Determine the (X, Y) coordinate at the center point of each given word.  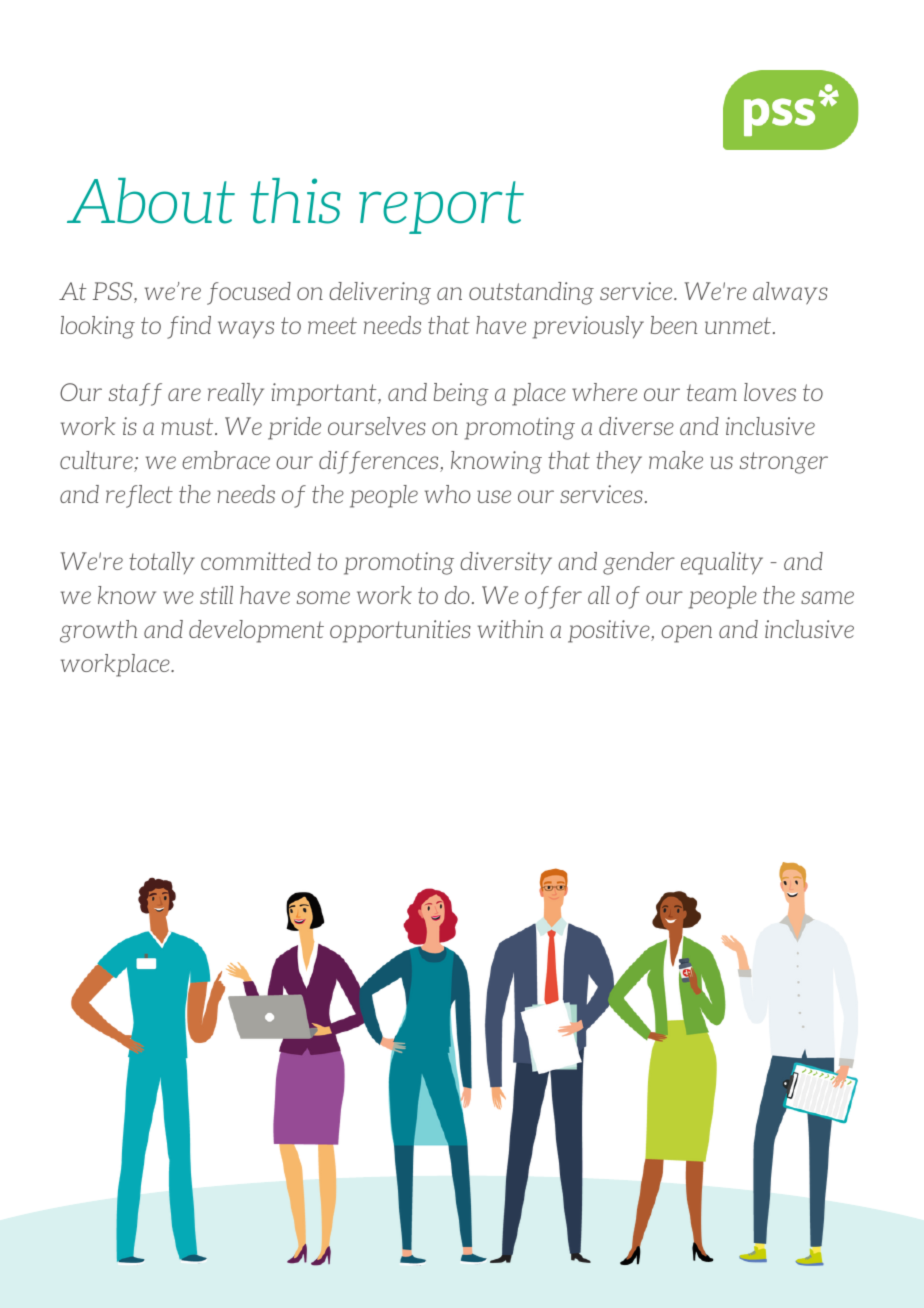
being (461, 394)
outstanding (531, 293)
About (151, 201)
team (712, 392)
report (441, 207)
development (256, 631)
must (189, 426)
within (510, 629)
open (686, 634)
